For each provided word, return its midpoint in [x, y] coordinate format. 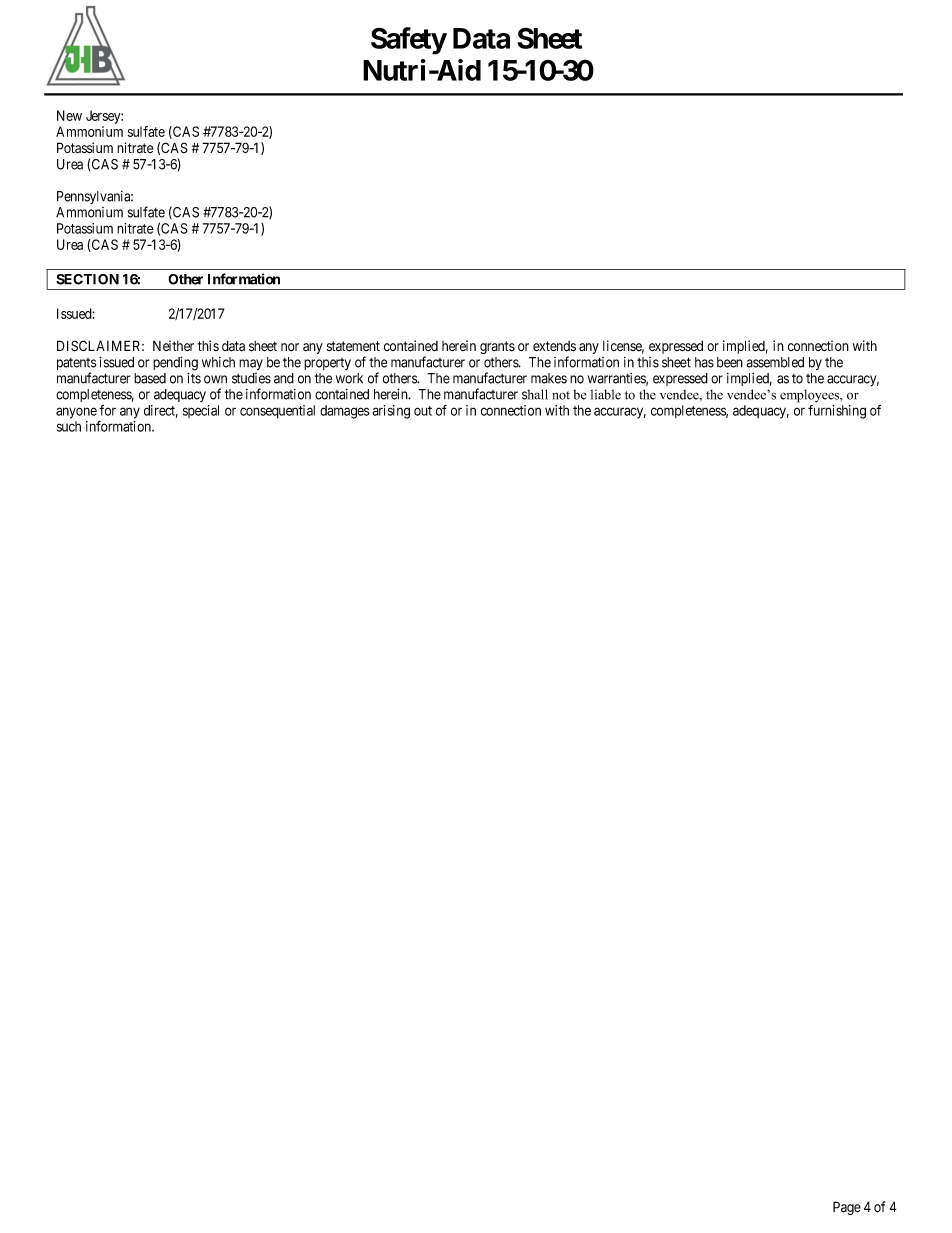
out [423, 411]
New [69, 115]
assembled [775, 362]
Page [847, 1208]
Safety [409, 41]
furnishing [837, 412]
